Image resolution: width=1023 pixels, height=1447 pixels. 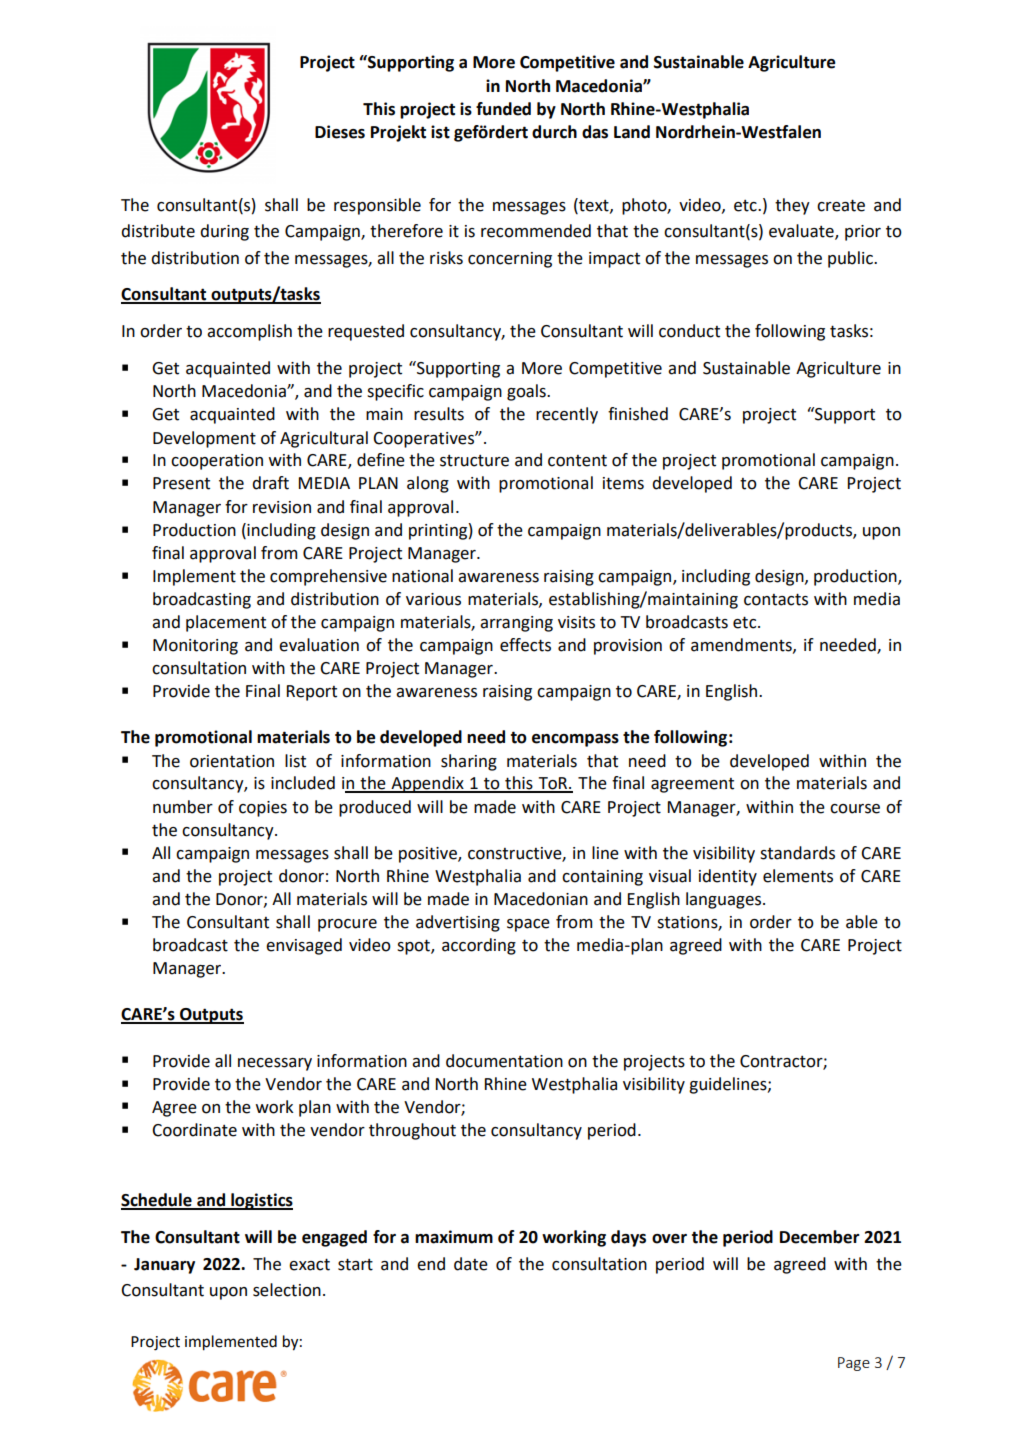 What do you see at coordinates (224, 232) in the page?
I see `during` at bounding box center [224, 232].
